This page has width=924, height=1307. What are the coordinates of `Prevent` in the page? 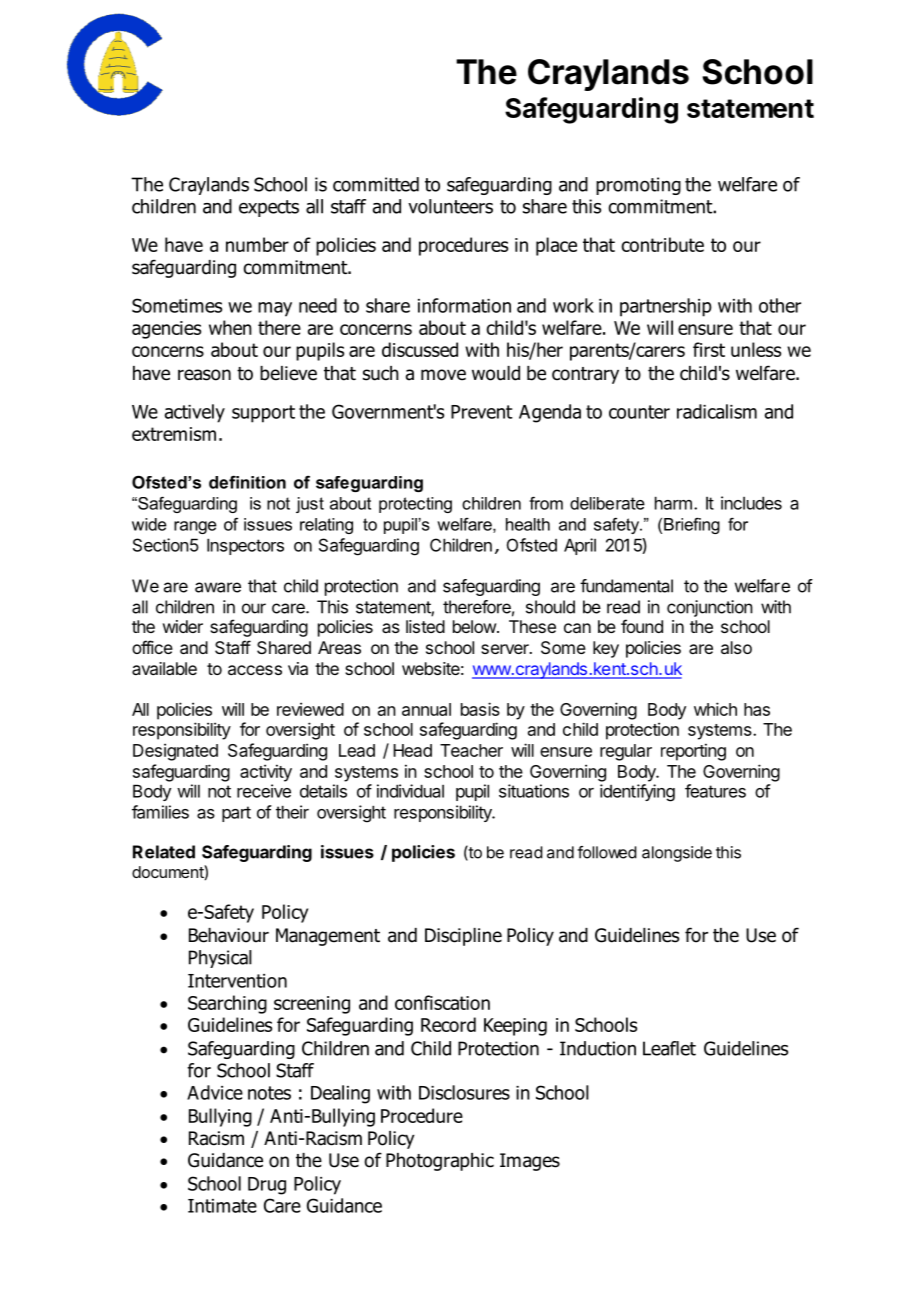 It's located at (482, 412).
